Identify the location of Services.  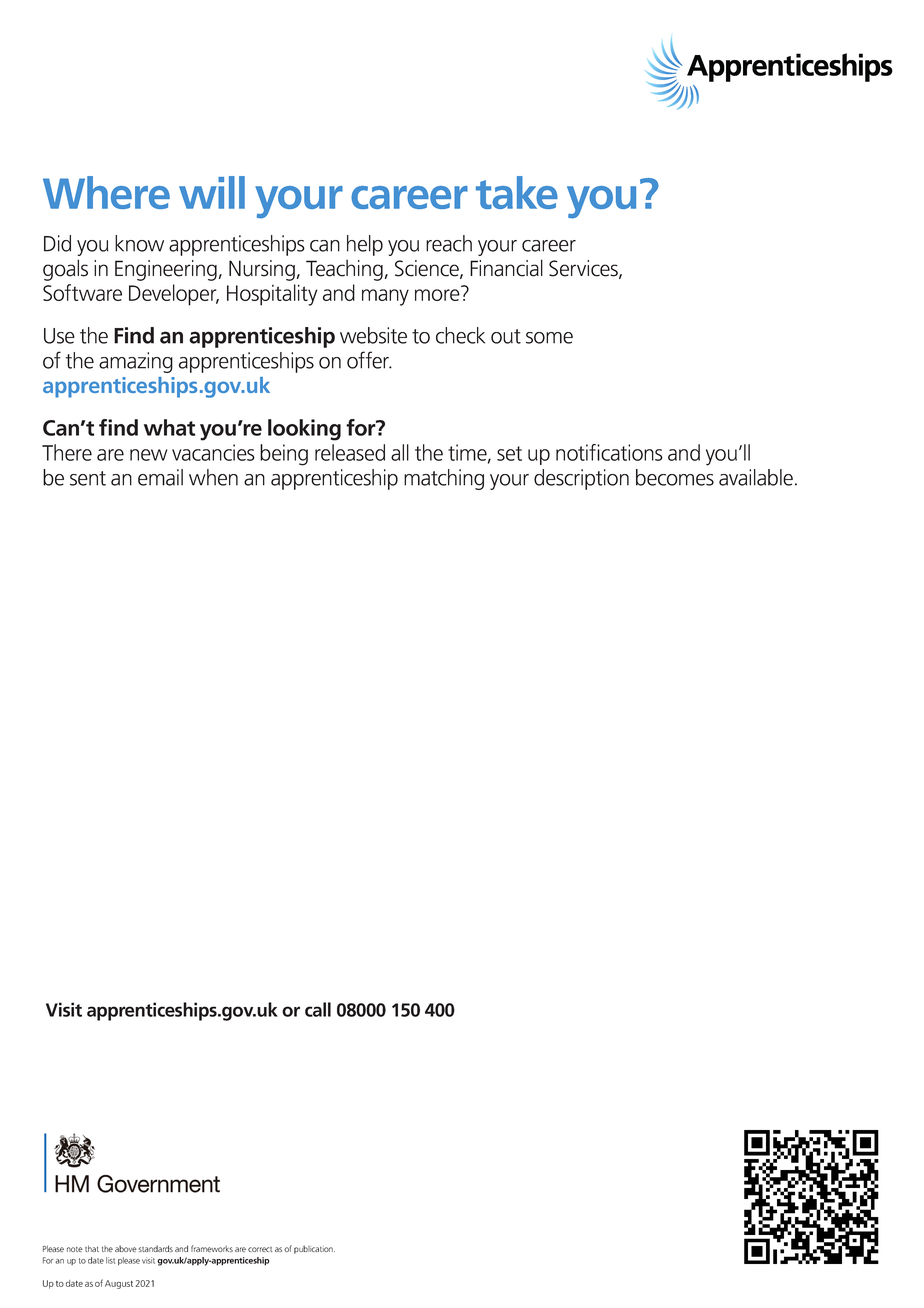
(584, 269).
